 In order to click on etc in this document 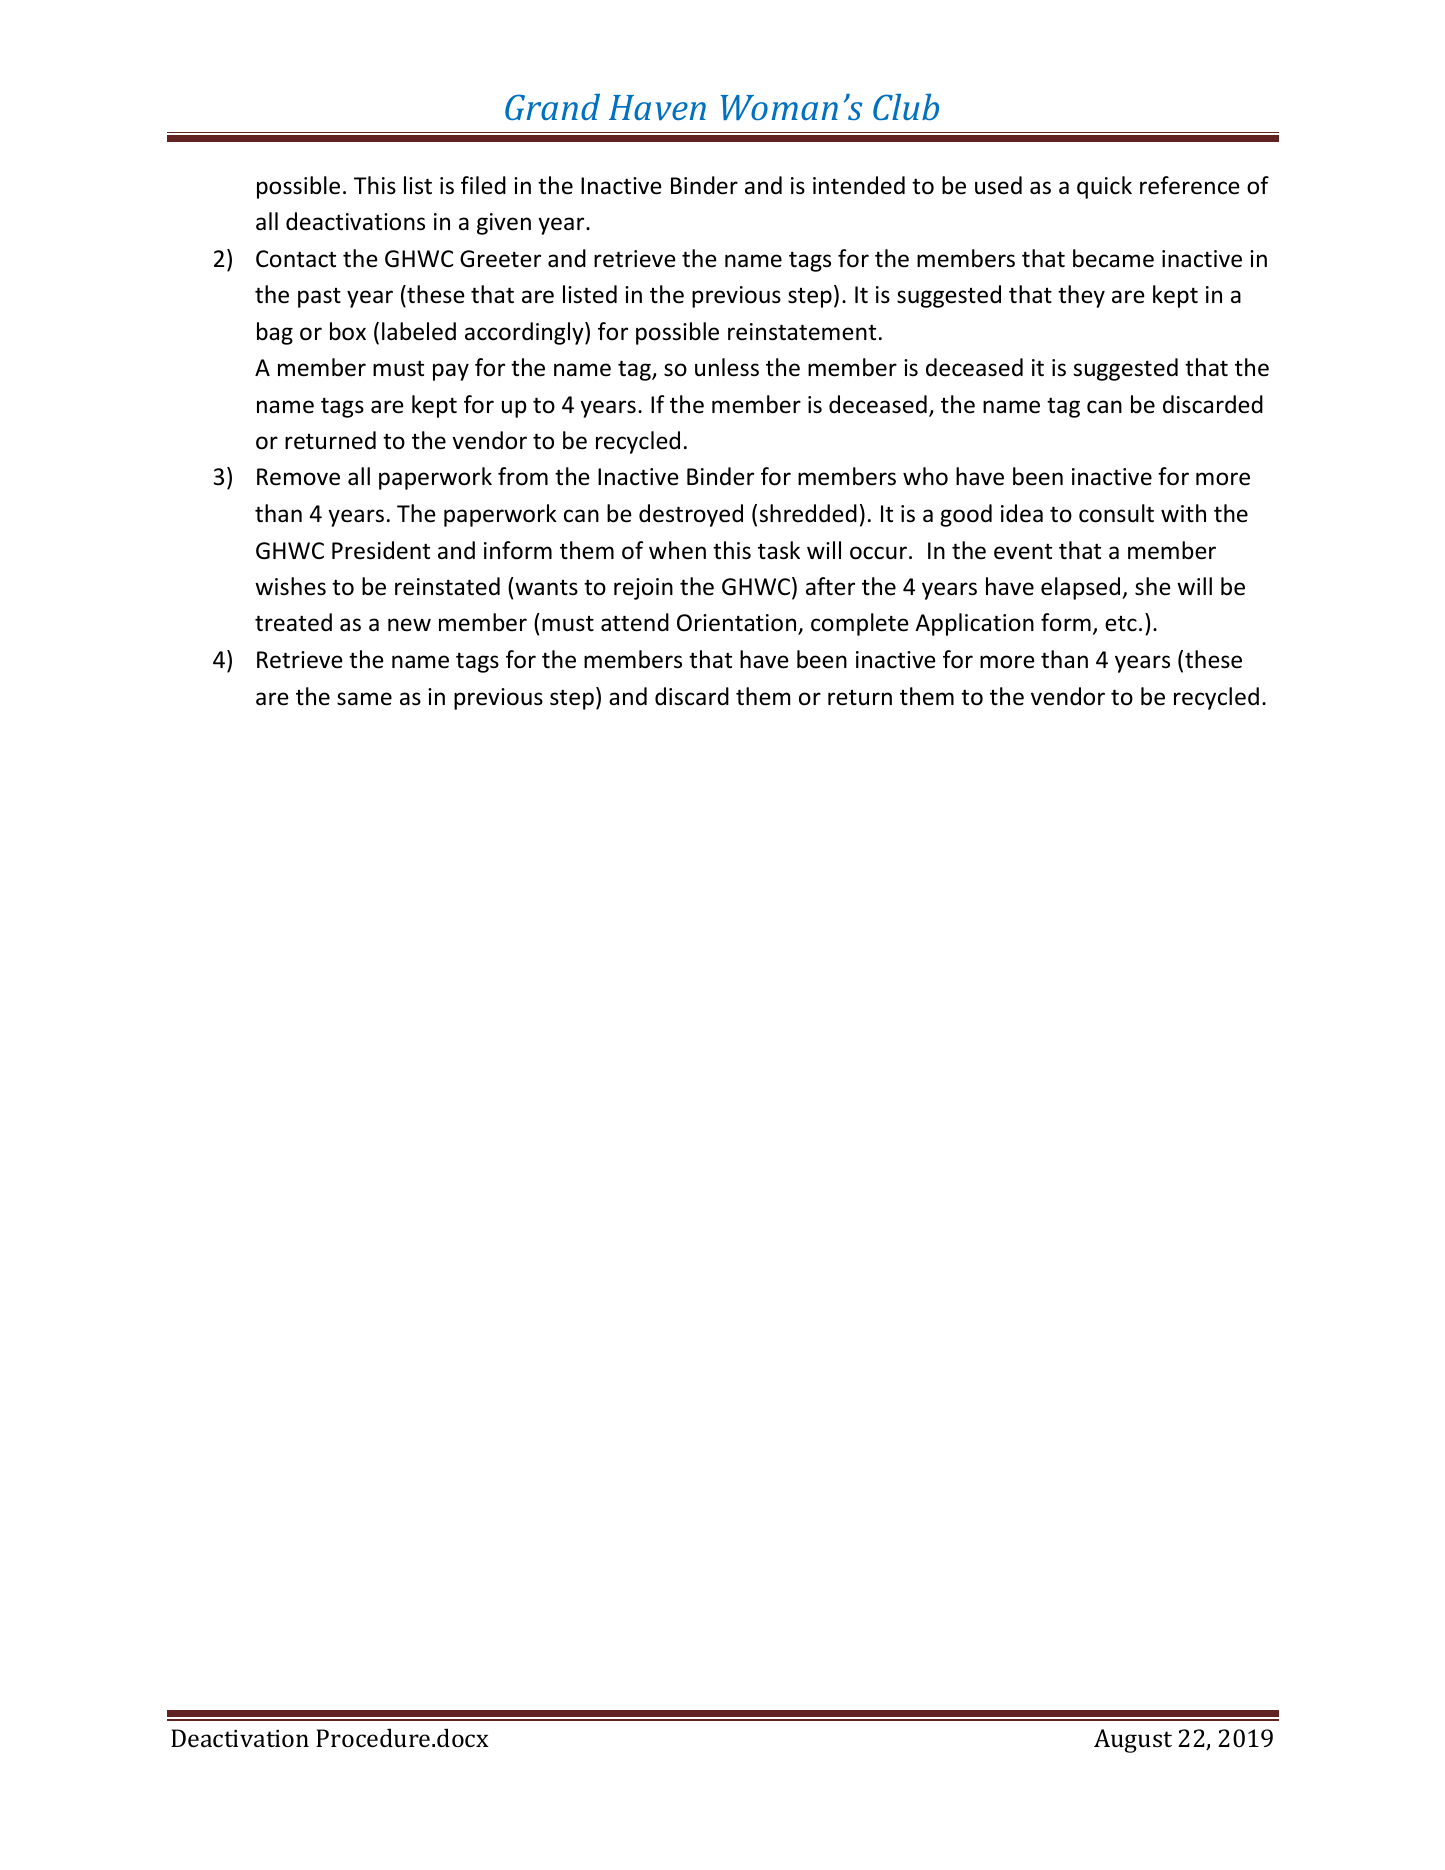, I will do `click(1121, 624)`.
